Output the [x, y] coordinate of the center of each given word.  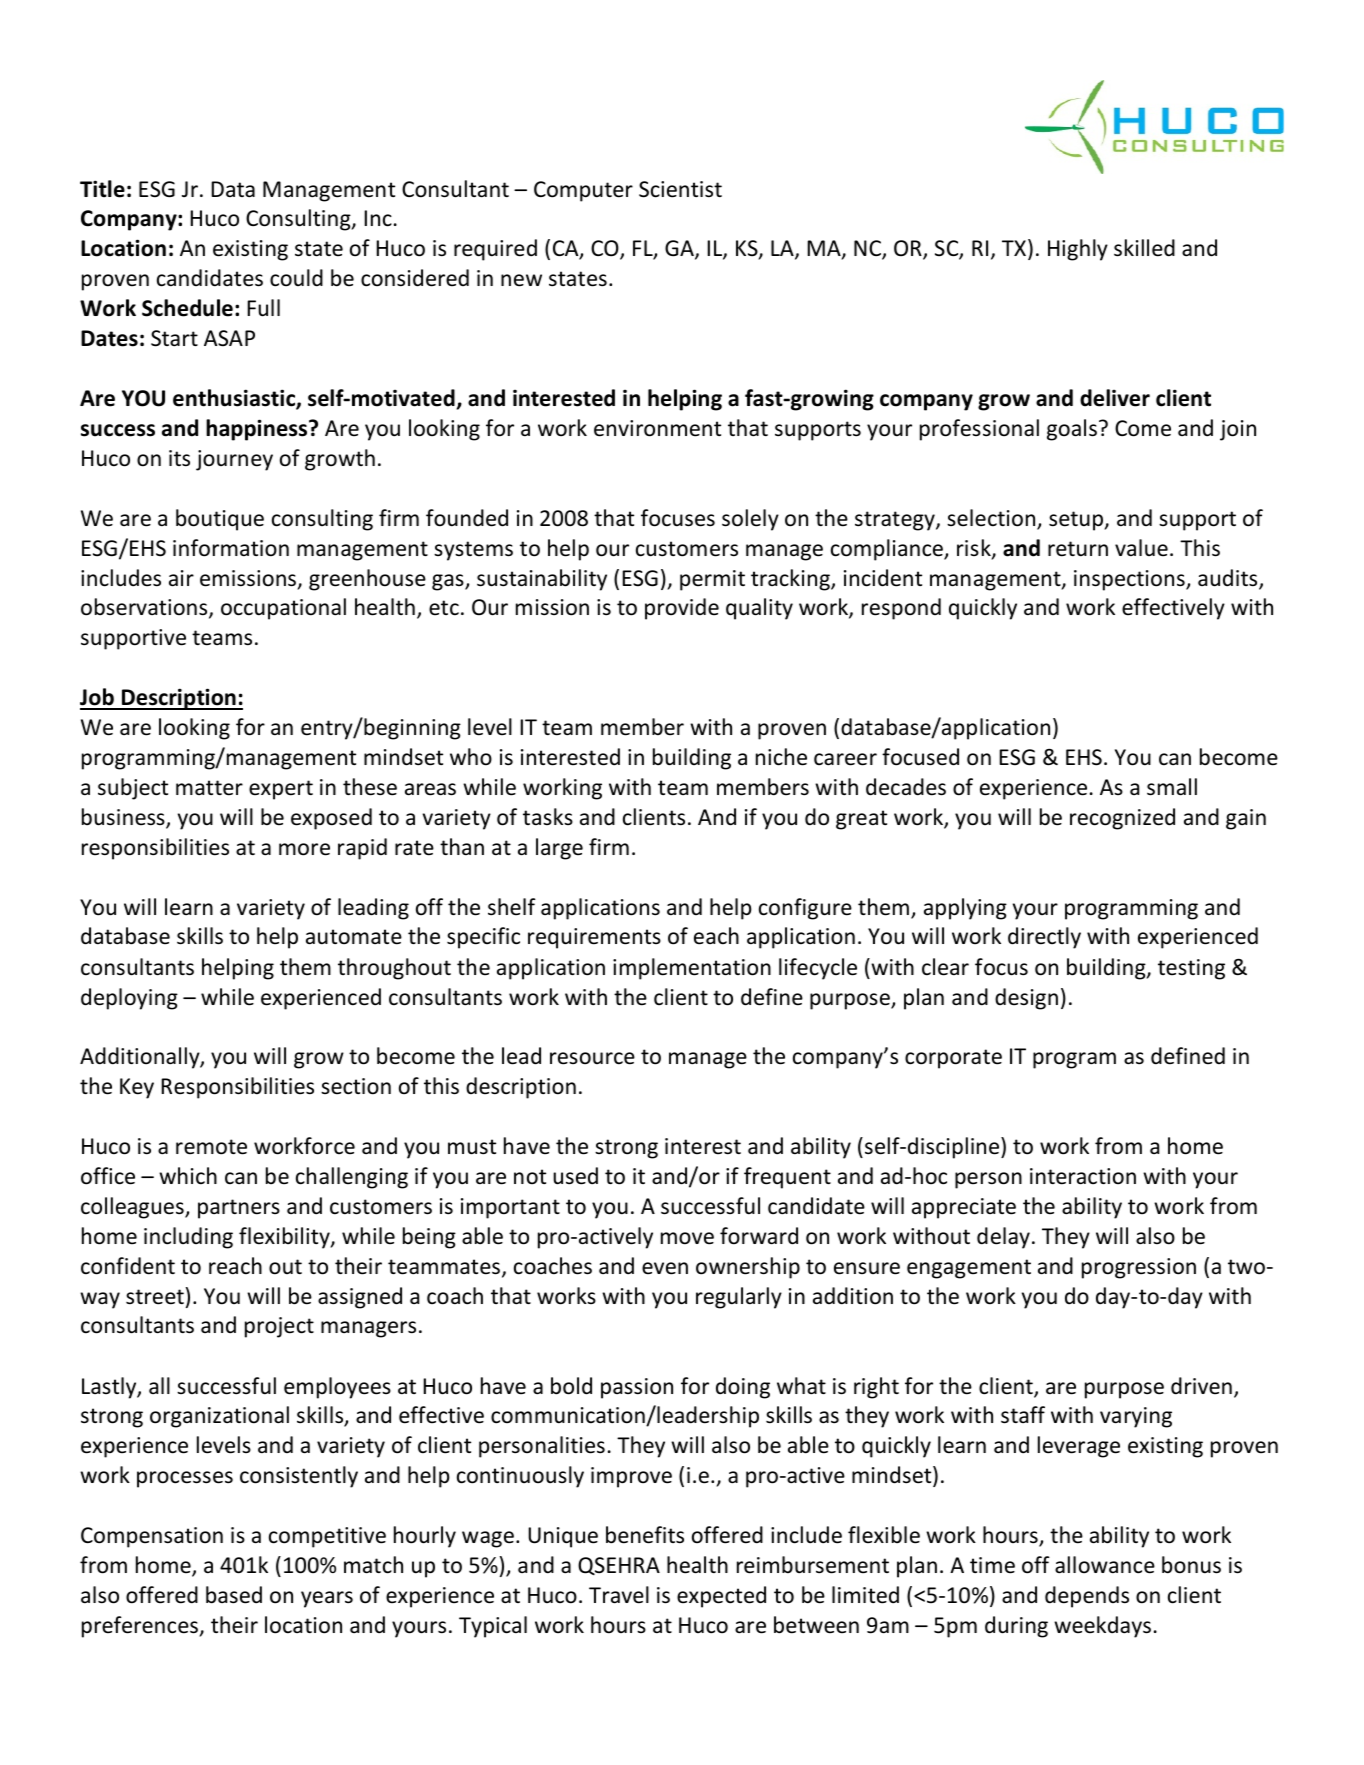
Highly [1078, 250]
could [296, 278]
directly [1044, 938]
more [304, 849]
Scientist [680, 189]
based [234, 1595]
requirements [594, 938]
